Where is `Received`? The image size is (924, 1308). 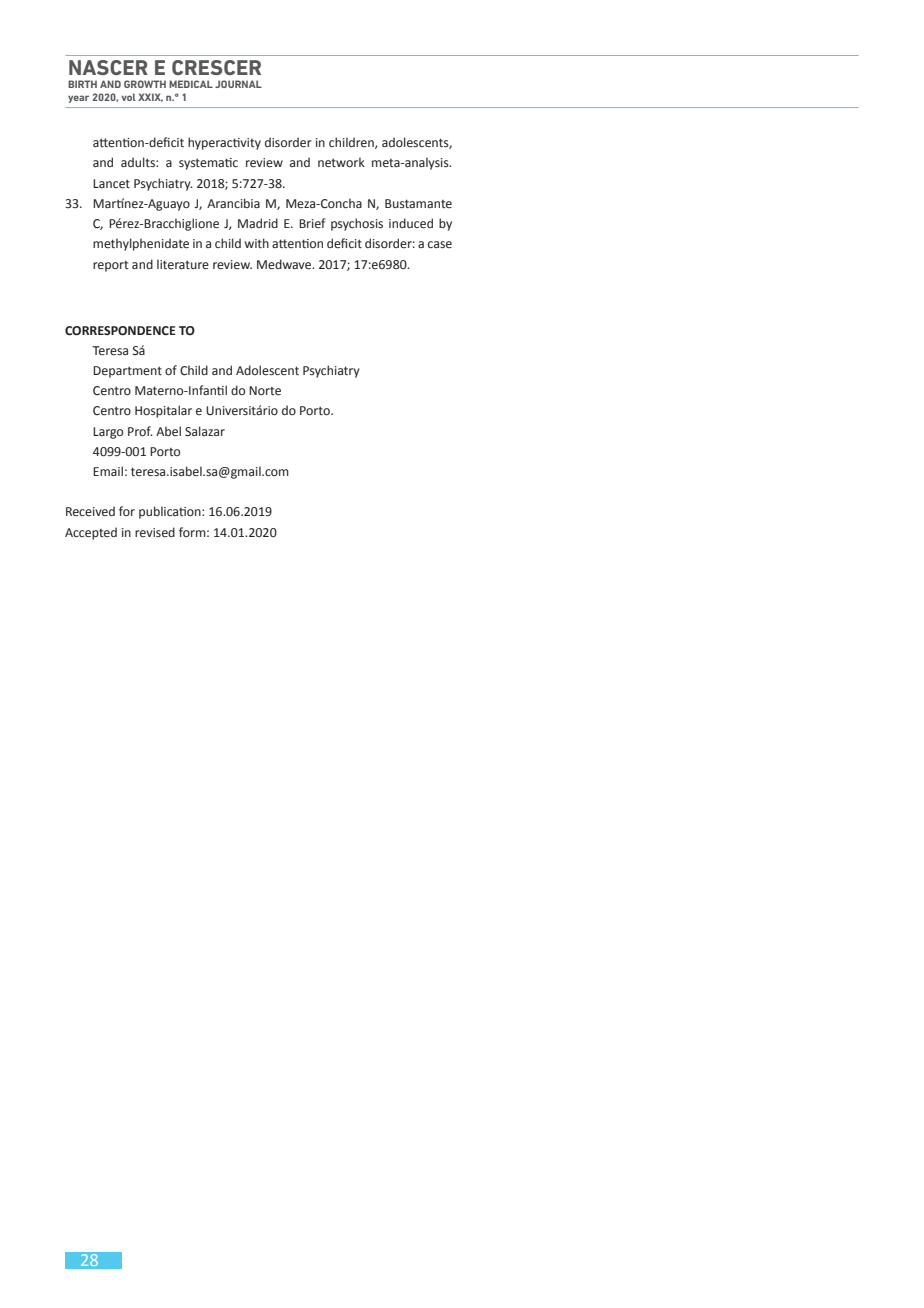
Received is located at coordinates (90, 511).
